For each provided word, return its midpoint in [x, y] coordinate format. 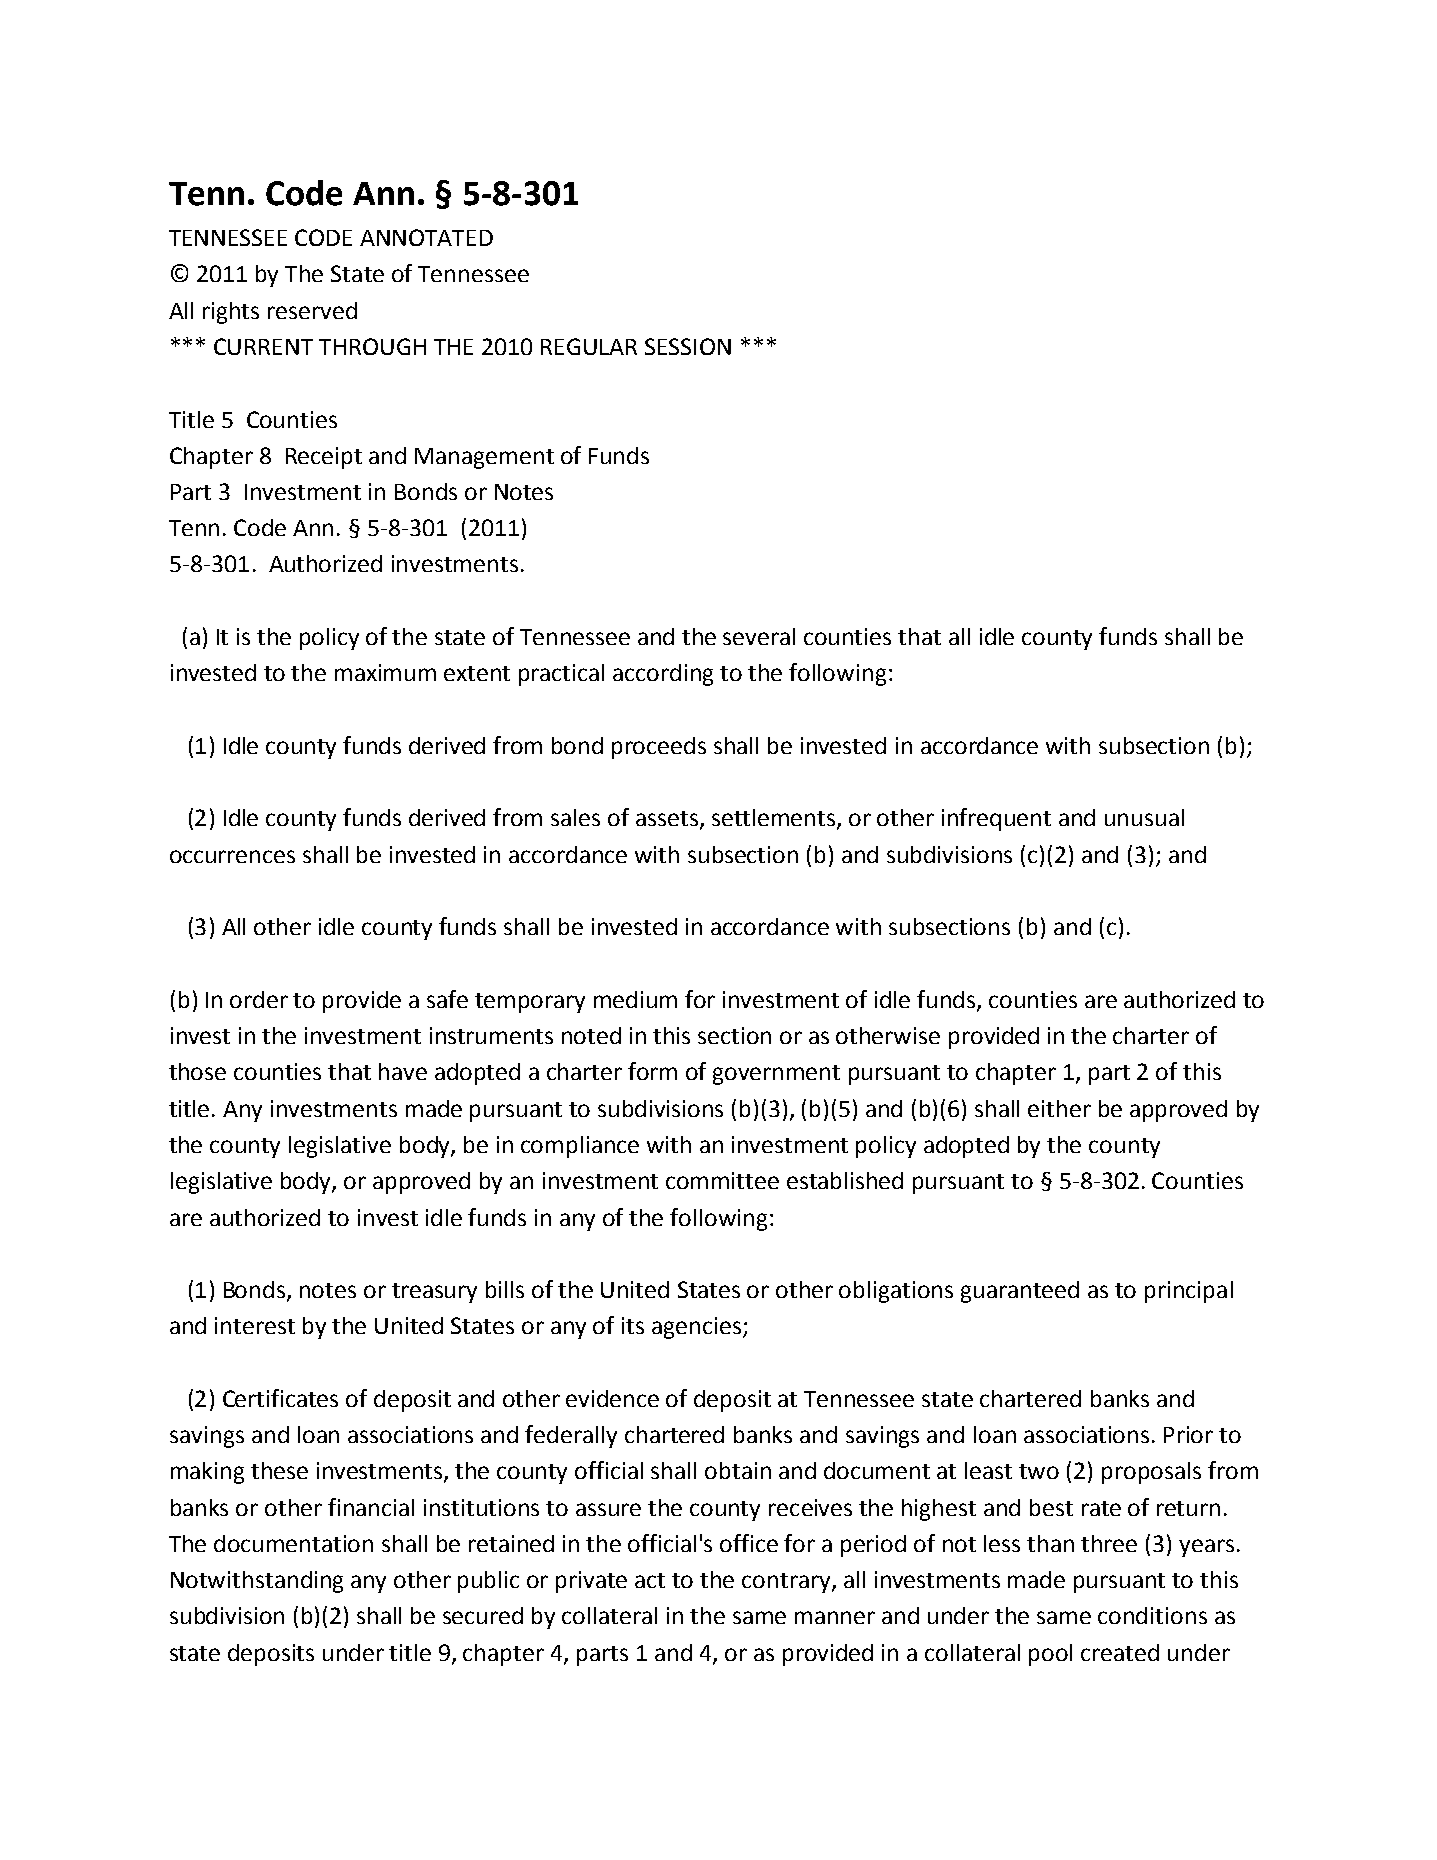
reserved [312, 310]
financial [371, 1507]
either [1059, 1108]
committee [722, 1180]
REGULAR [589, 346]
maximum [385, 672]
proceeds [659, 748]
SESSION [688, 346]
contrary [787, 1583]
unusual [1144, 817]
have [403, 1071]
